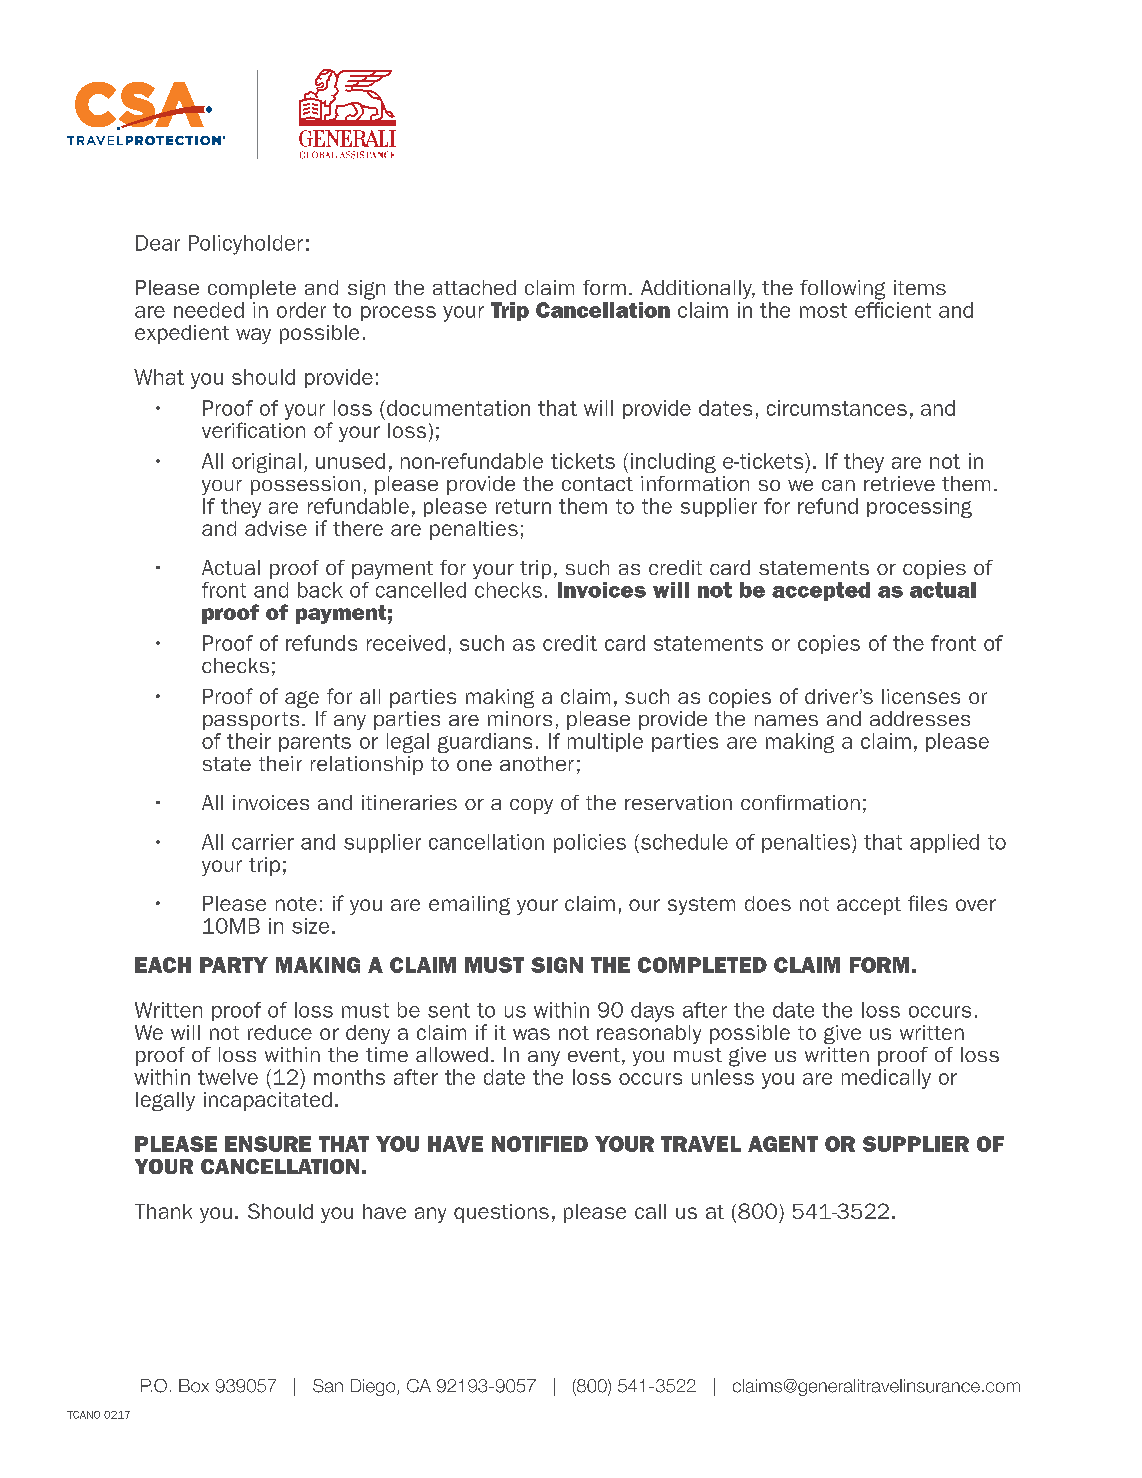 The image size is (1142, 1478). I want to click on Box, so click(194, 1386).
